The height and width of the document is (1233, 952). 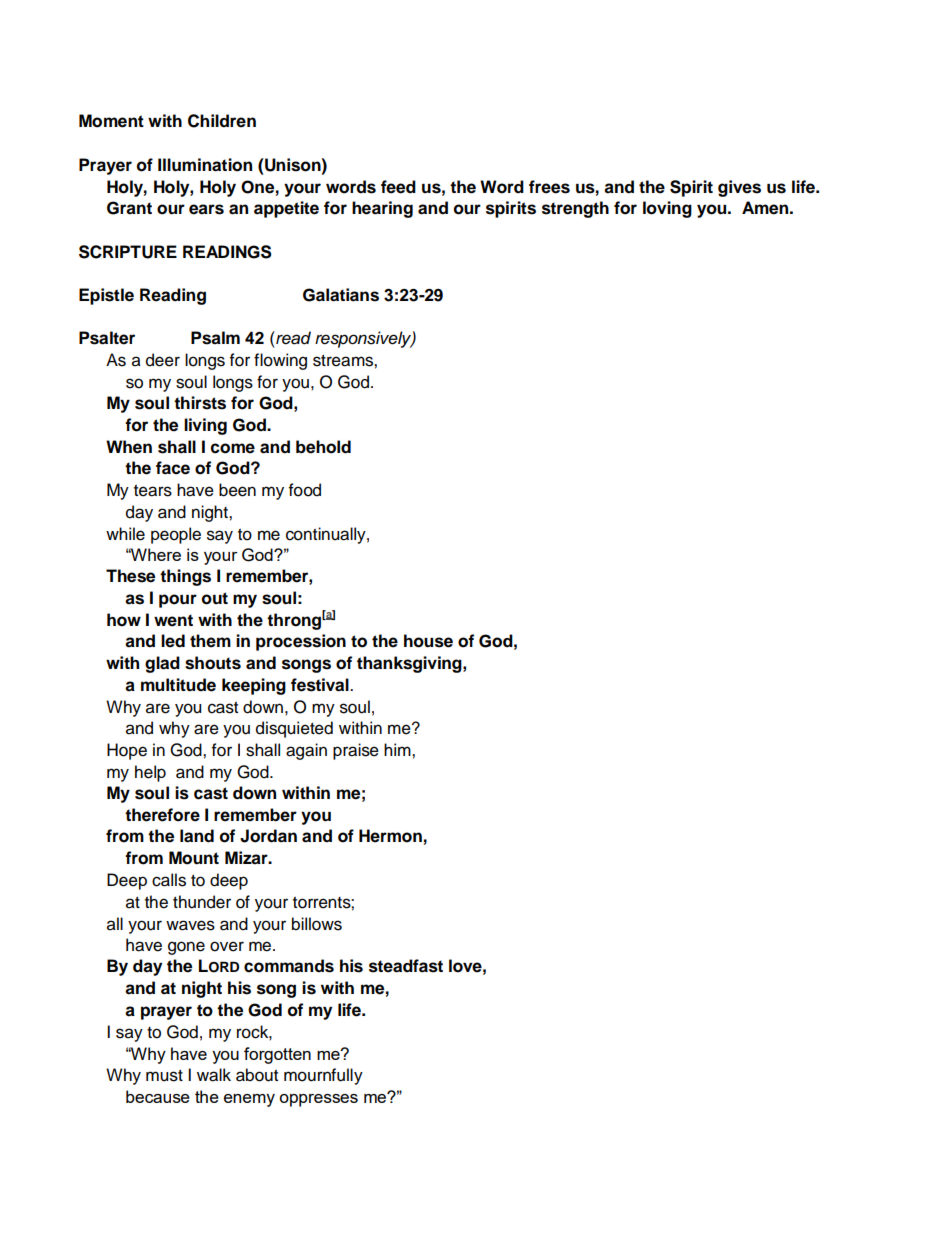 What do you see at coordinates (667, 209) in the document?
I see `loving` at bounding box center [667, 209].
